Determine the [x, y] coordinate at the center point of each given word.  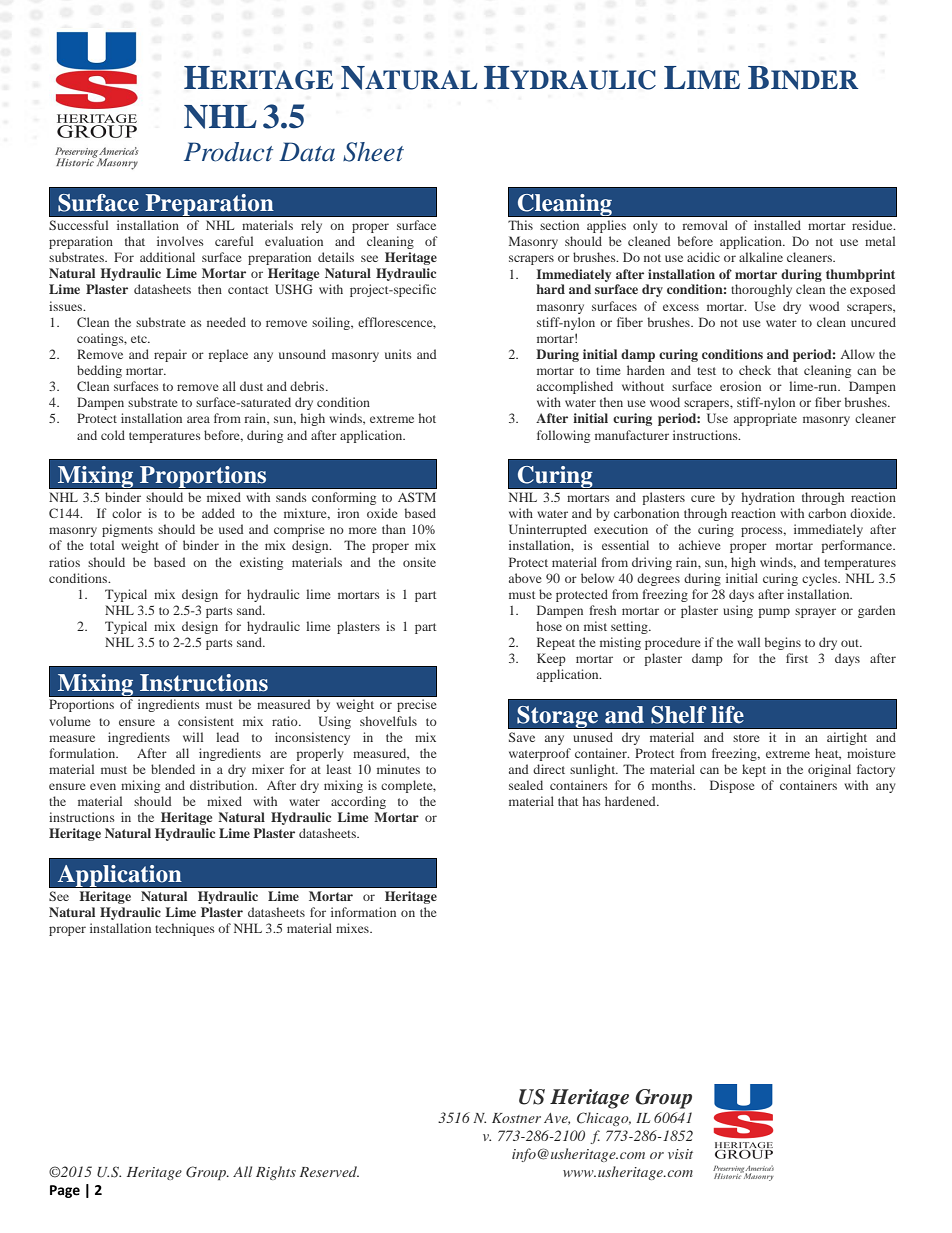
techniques [185, 929]
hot [427, 418]
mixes [353, 928]
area [198, 419]
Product [228, 152]
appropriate [765, 419]
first [797, 658]
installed [777, 225]
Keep [551, 659]
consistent [206, 721]
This [520, 225]
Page [65, 1191]
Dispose [732, 786]
